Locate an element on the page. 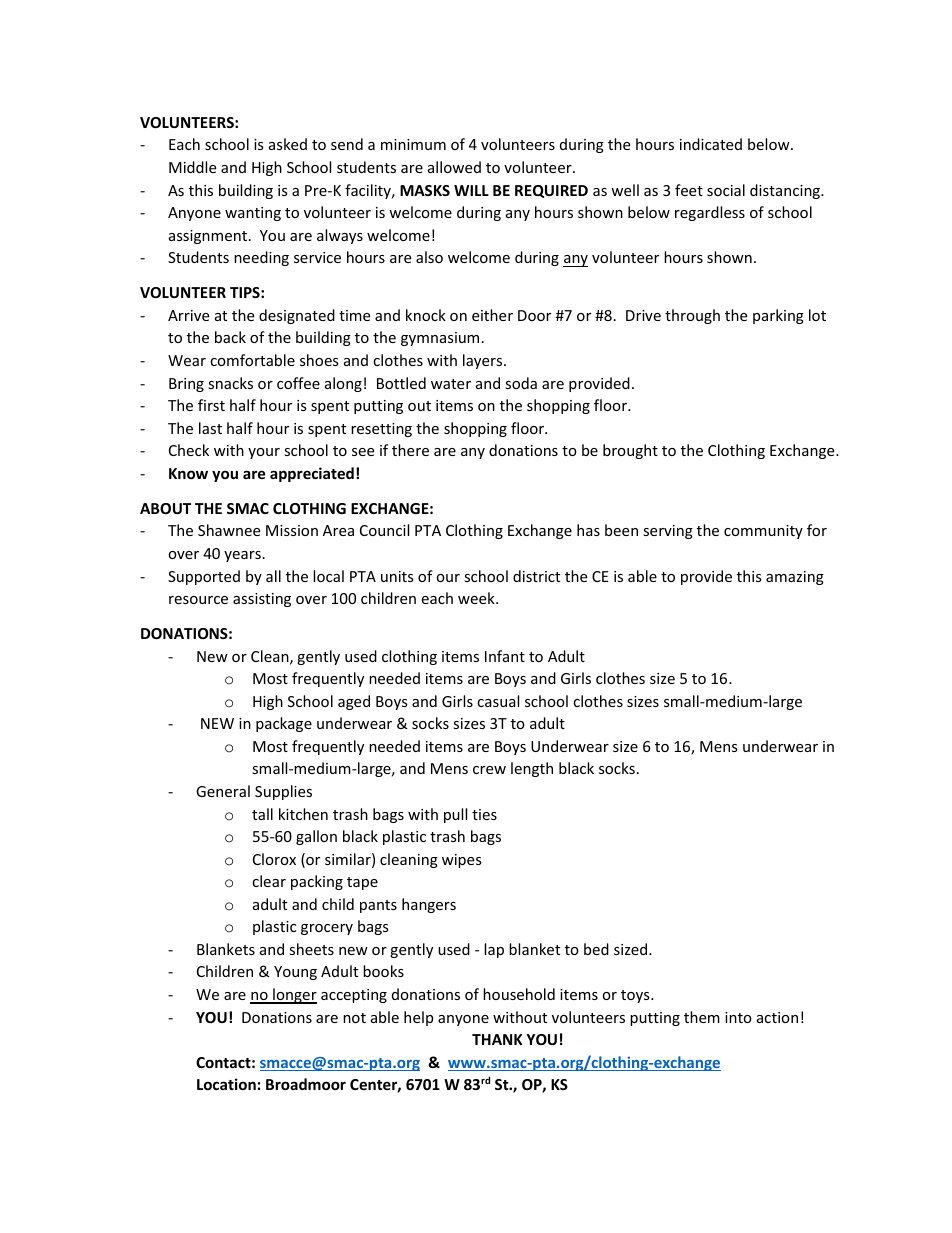 Image resolution: width=952 pixels, height=1233 pixels. casual is located at coordinates (498, 701).
